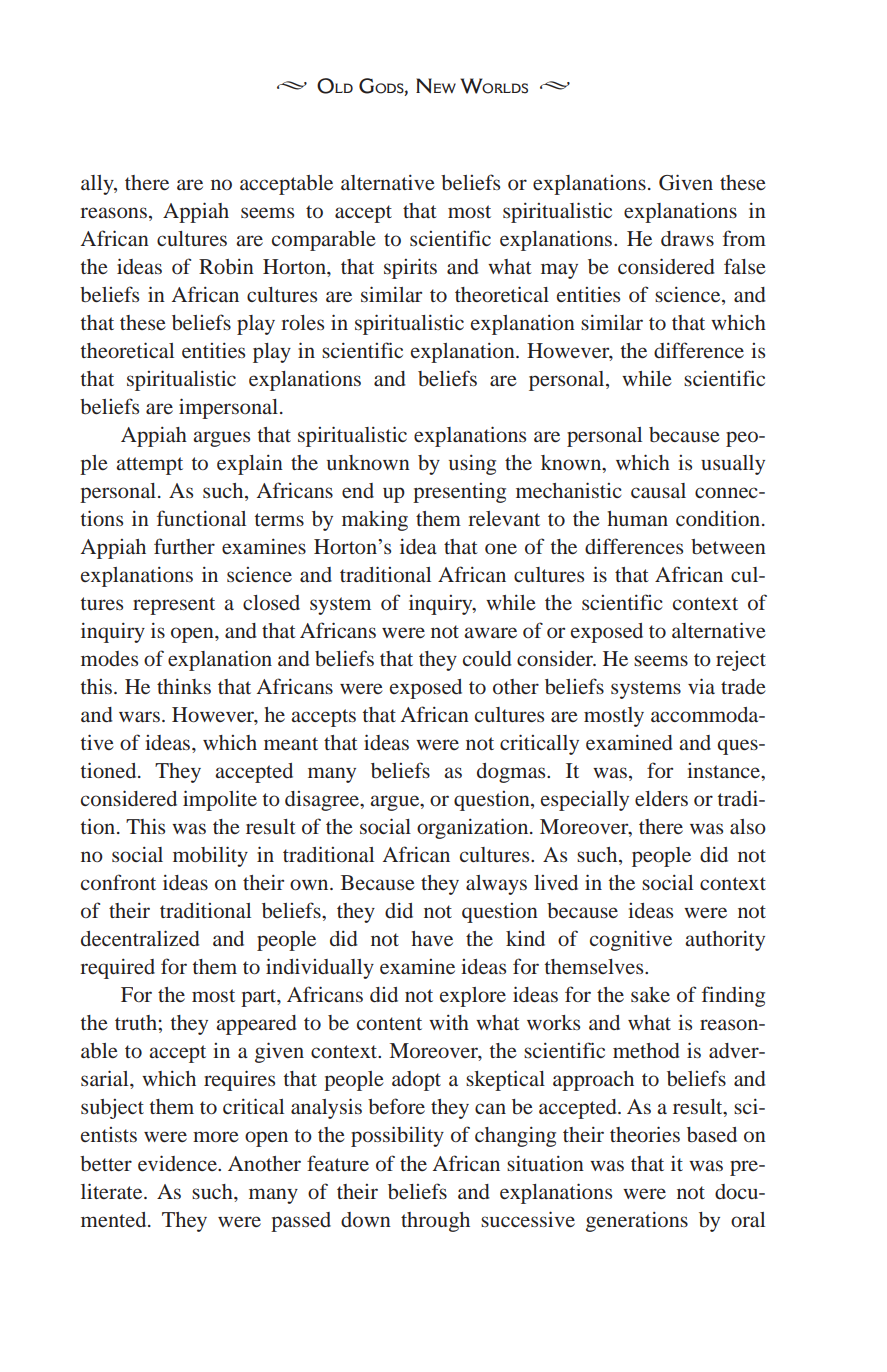 Image resolution: width=887 pixels, height=1372 pixels. I want to click on Robin, so click(226, 266).
